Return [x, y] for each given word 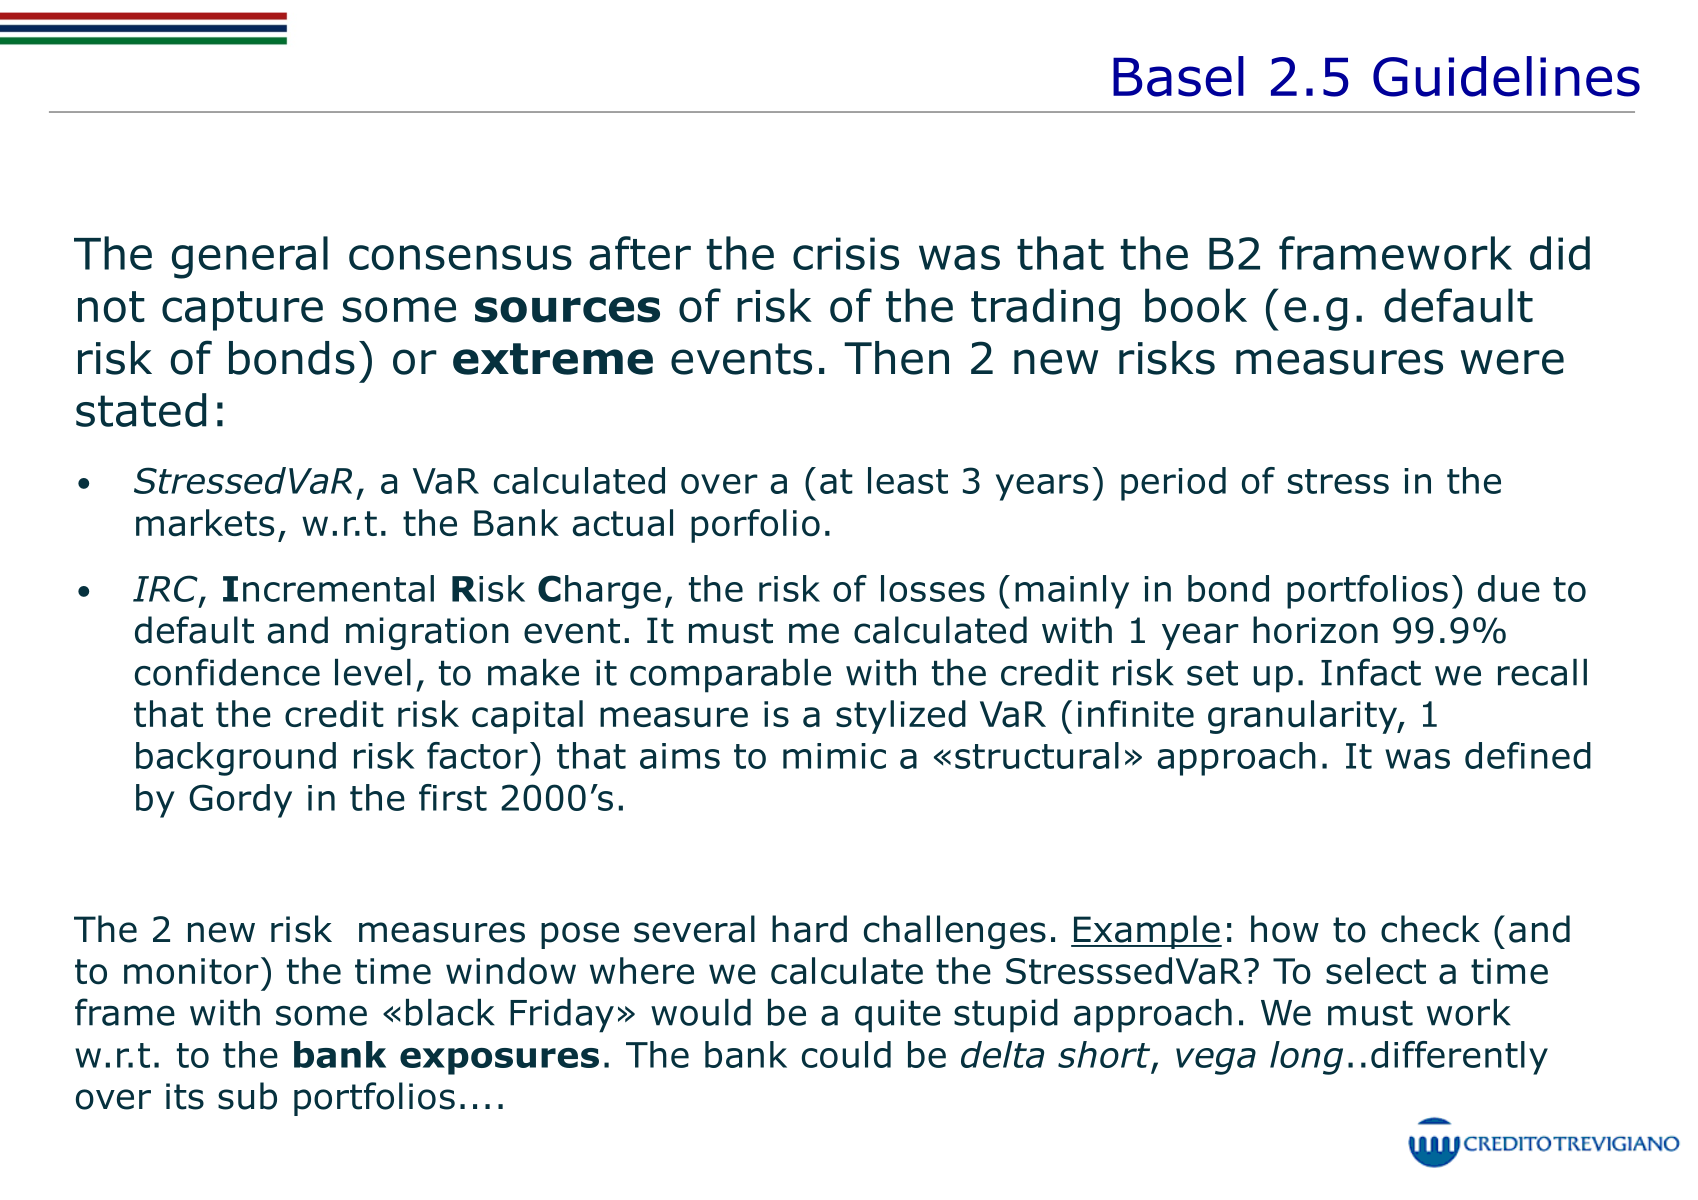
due [1509, 588]
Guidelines [1506, 76]
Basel [1178, 76]
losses [933, 588]
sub [247, 1096]
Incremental [328, 588]
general [250, 257]
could [846, 1054]
